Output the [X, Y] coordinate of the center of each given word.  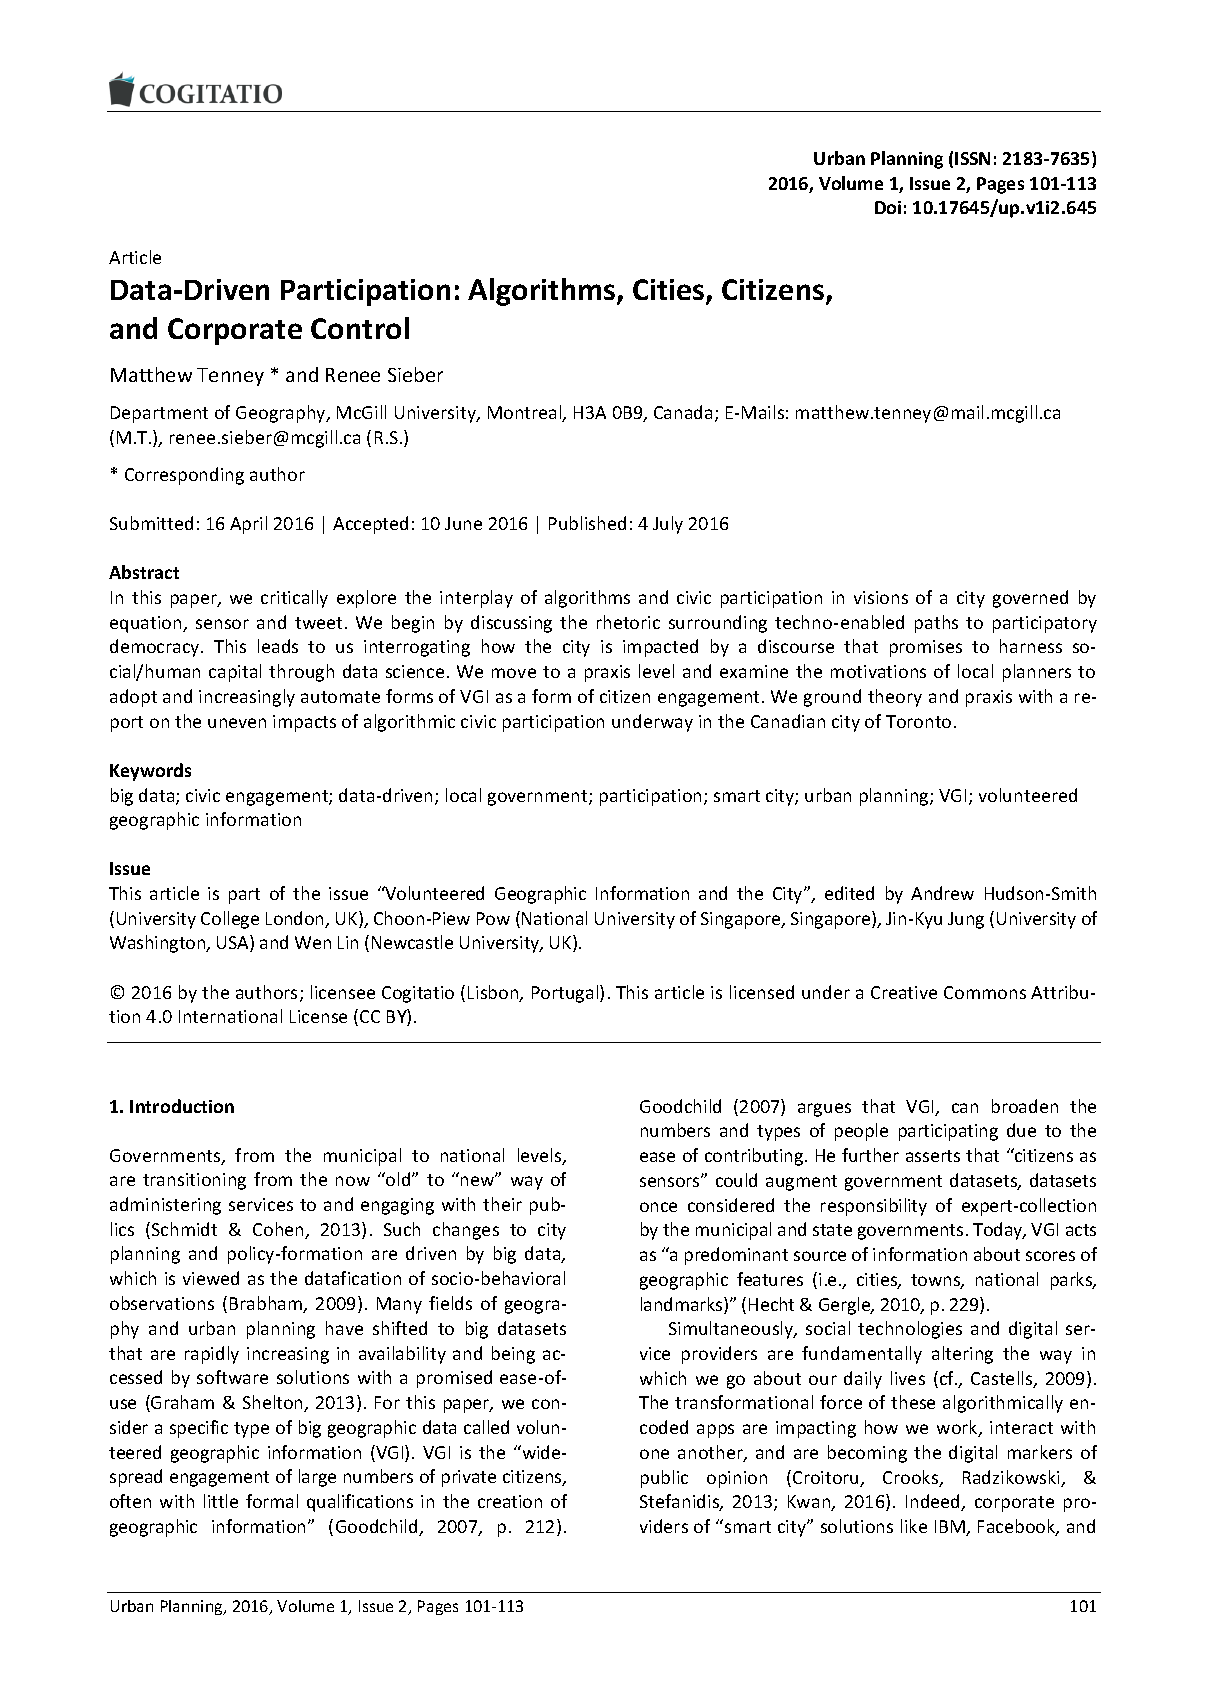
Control [360, 328]
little [221, 1501]
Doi [888, 207]
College [230, 920]
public [664, 1479]
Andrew [942, 893]
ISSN [972, 158]
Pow [493, 918]
